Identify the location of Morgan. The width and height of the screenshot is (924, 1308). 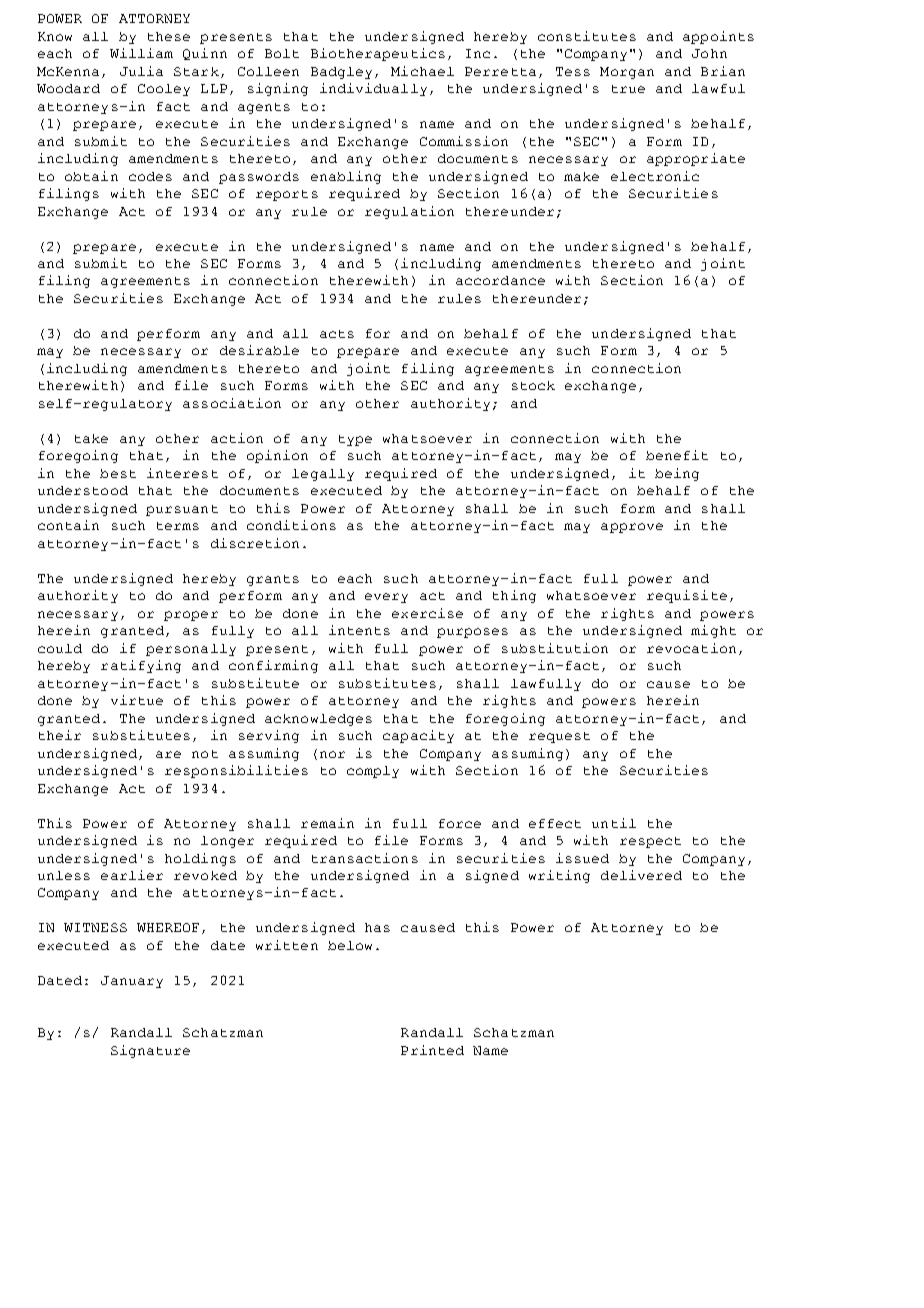
(627, 73).
